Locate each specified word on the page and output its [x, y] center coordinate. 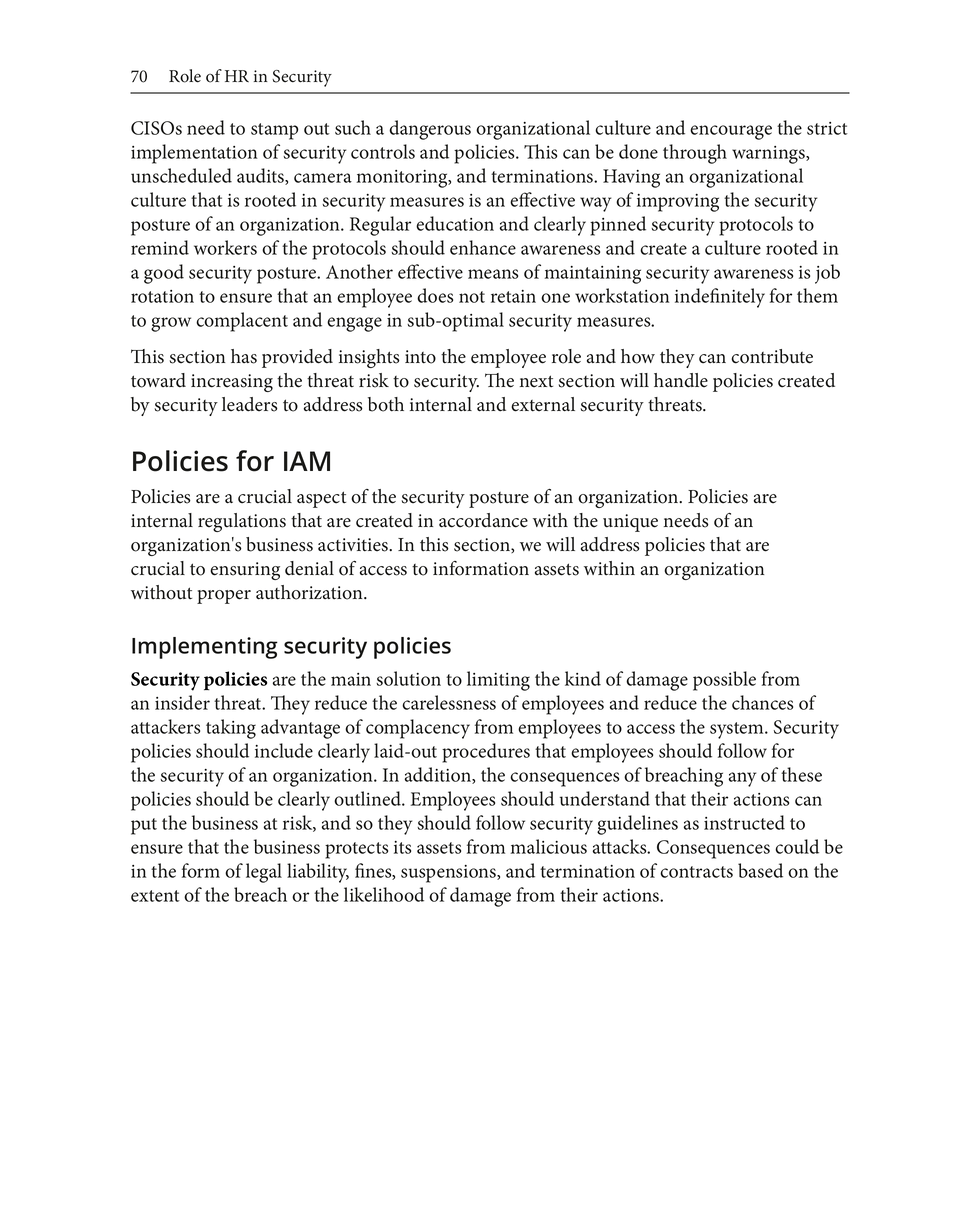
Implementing [205, 648]
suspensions [449, 874]
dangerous [430, 130]
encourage [731, 132]
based [760, 870]
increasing [232, 383]
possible [724, 681]
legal [264, 873]
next [536, 381]
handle [681, 380]
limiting [498, 681]
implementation [194, 154]
